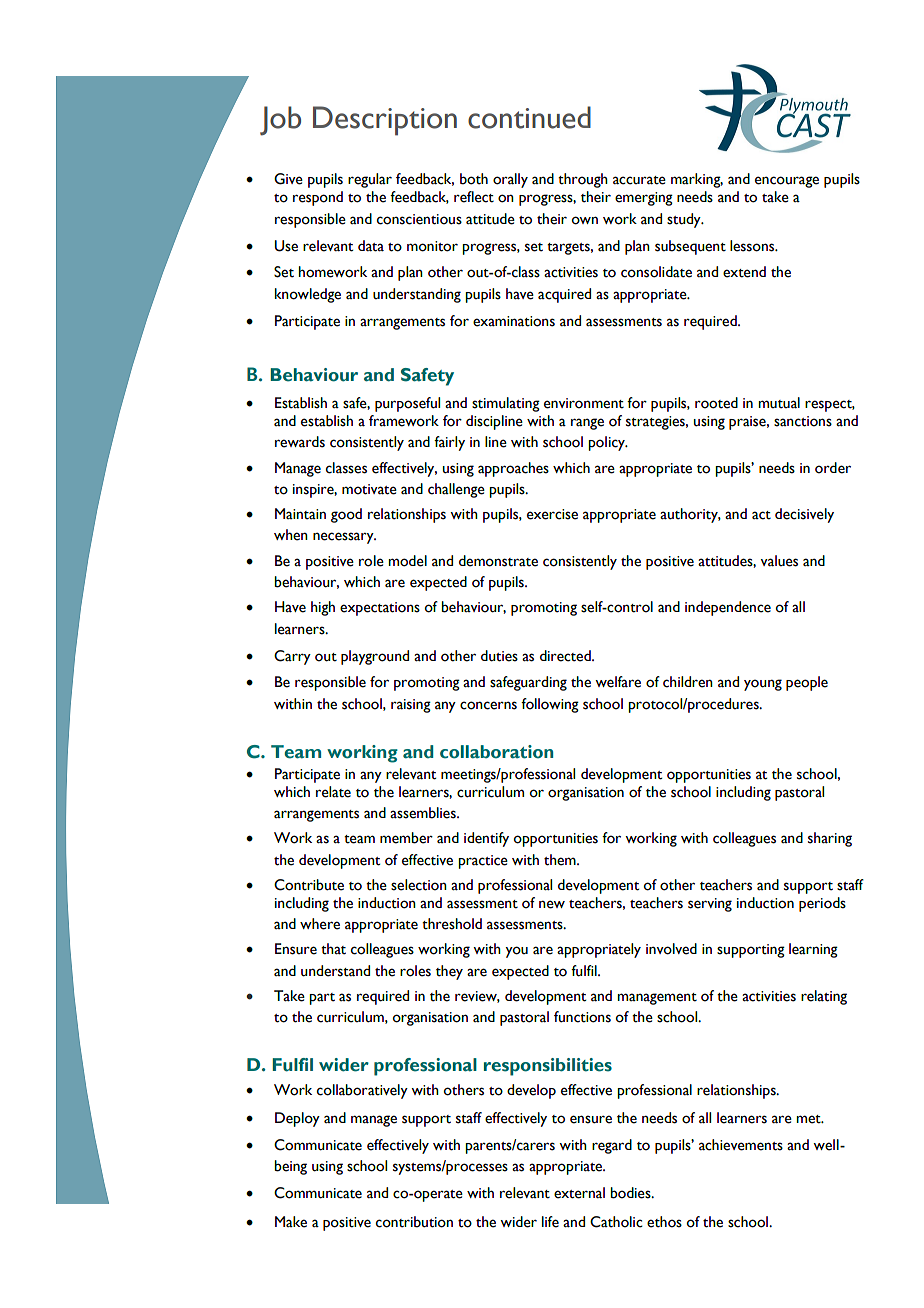  Describe the element at coordinates (496, 752) in the image. I see `collaboration` at that location.
